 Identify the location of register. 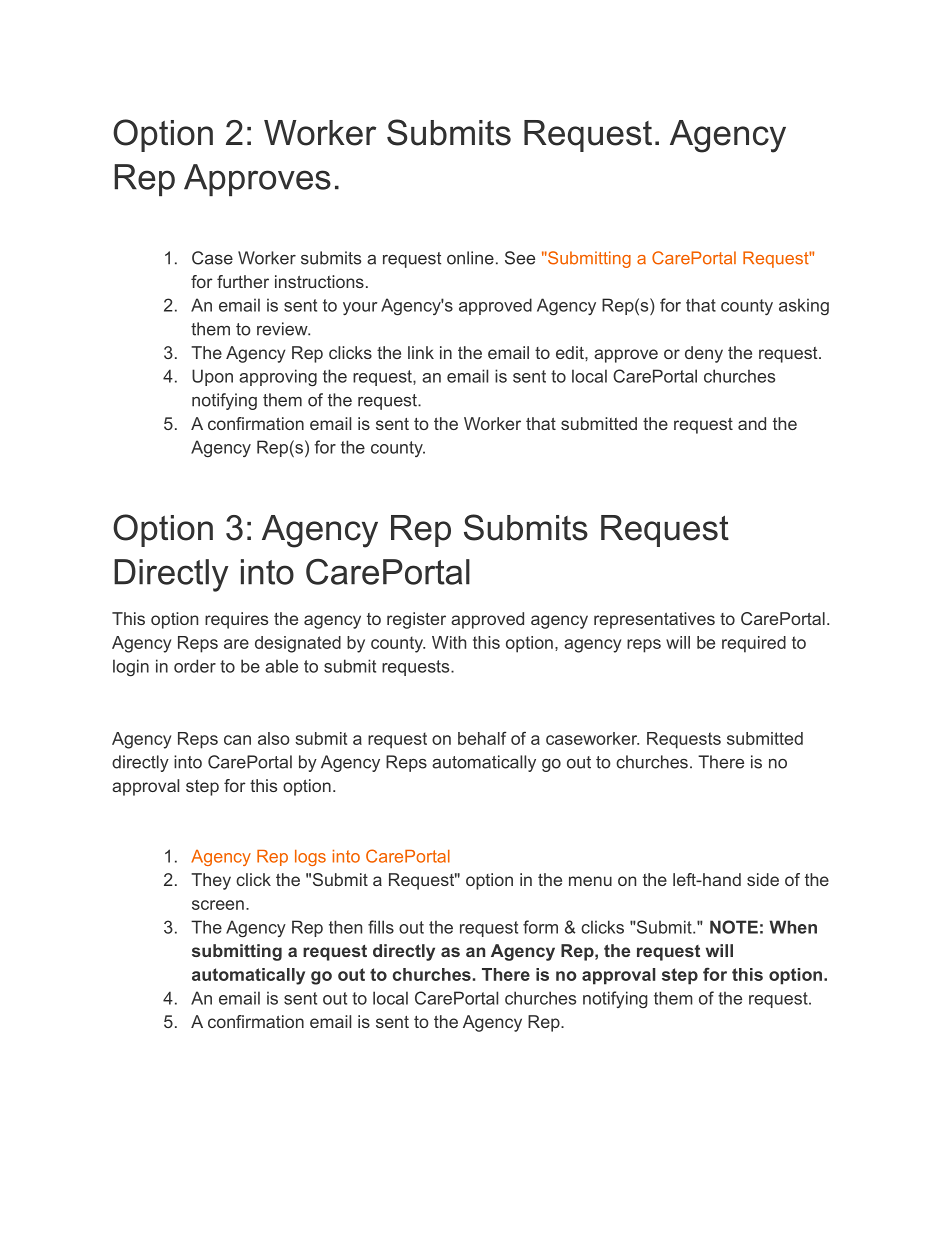
(416, 620).
